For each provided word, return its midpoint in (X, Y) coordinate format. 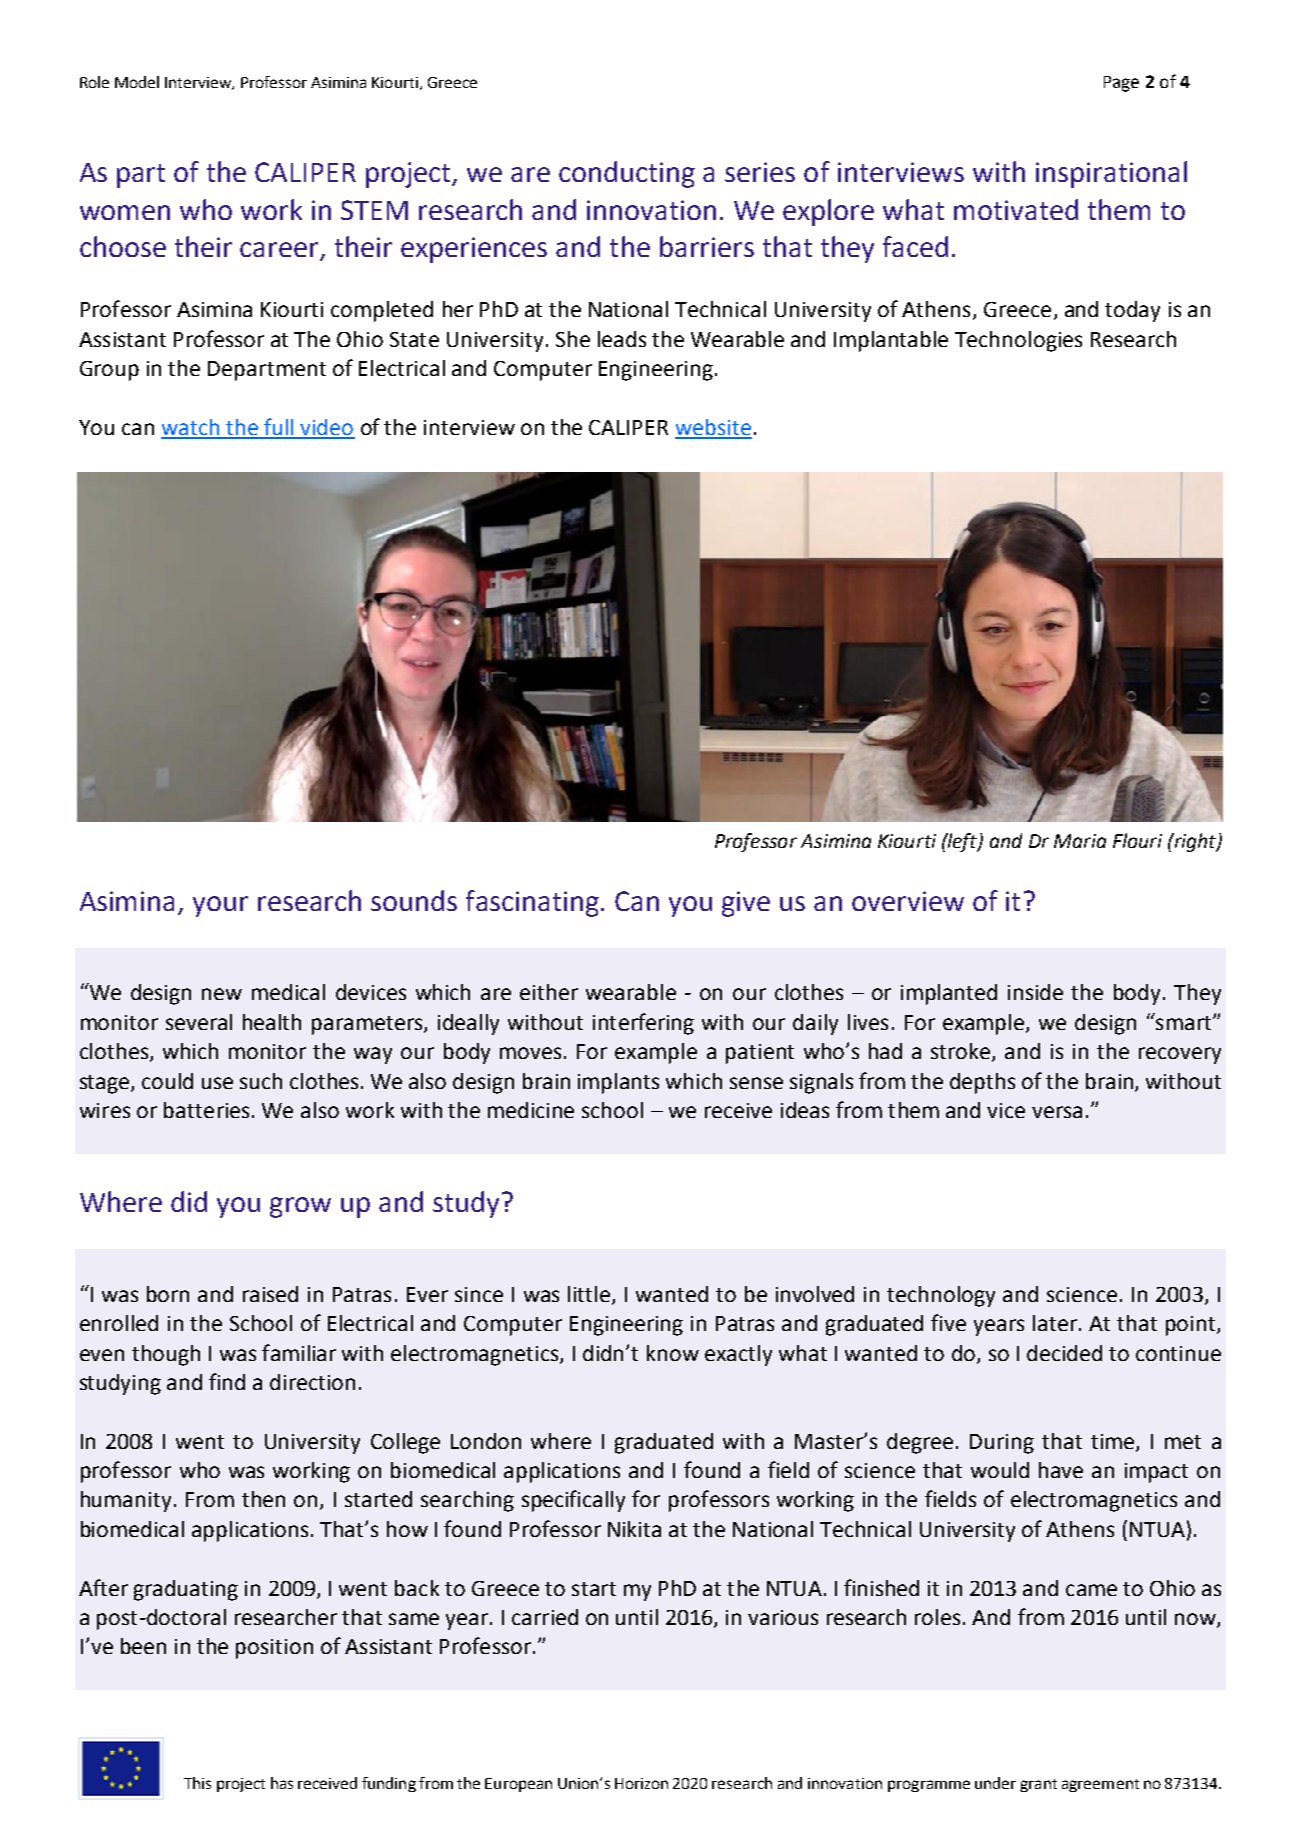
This (197, 1783)
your (220, 906)
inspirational (1111, 174)
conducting (627, 174)
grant (1038, 1785)
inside (1035, 992)
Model (137, 82)
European (518, 1785)
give (746, 904)
